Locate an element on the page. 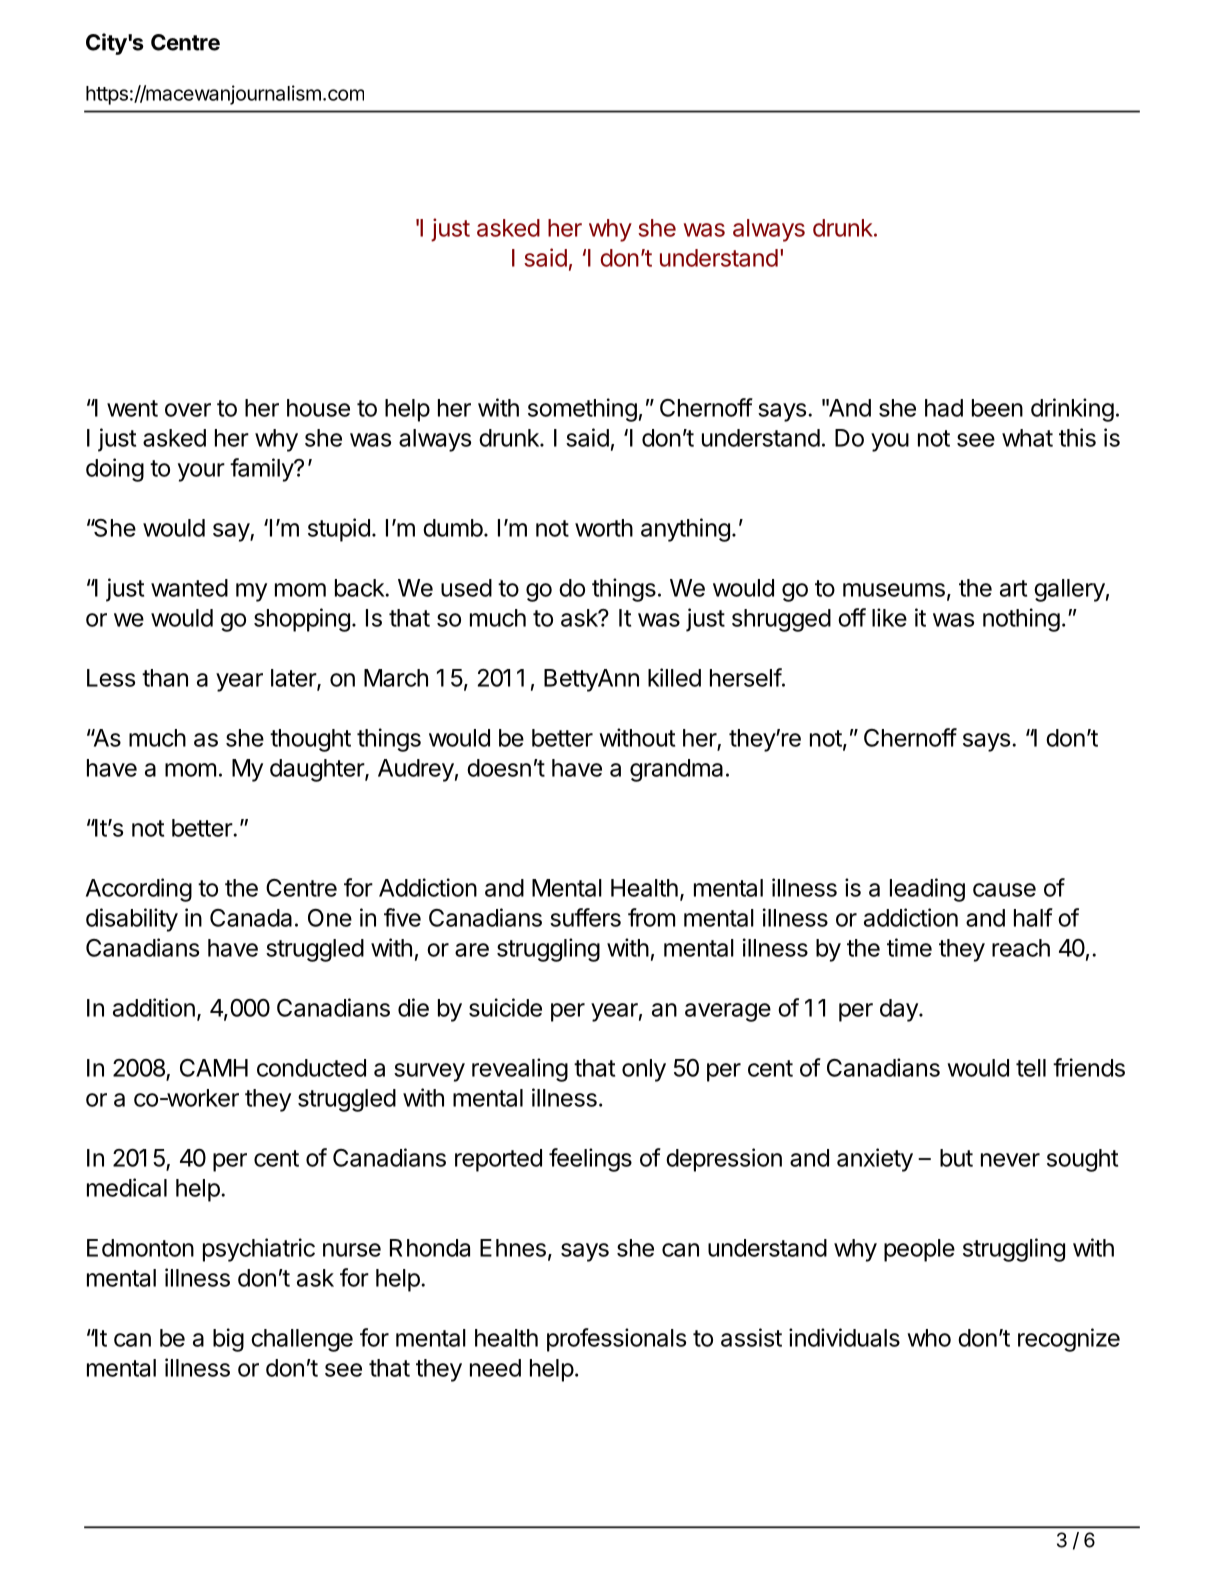 The width and height of the image is (1224, 1584). suicide is located at coordinates (505, 1007).
